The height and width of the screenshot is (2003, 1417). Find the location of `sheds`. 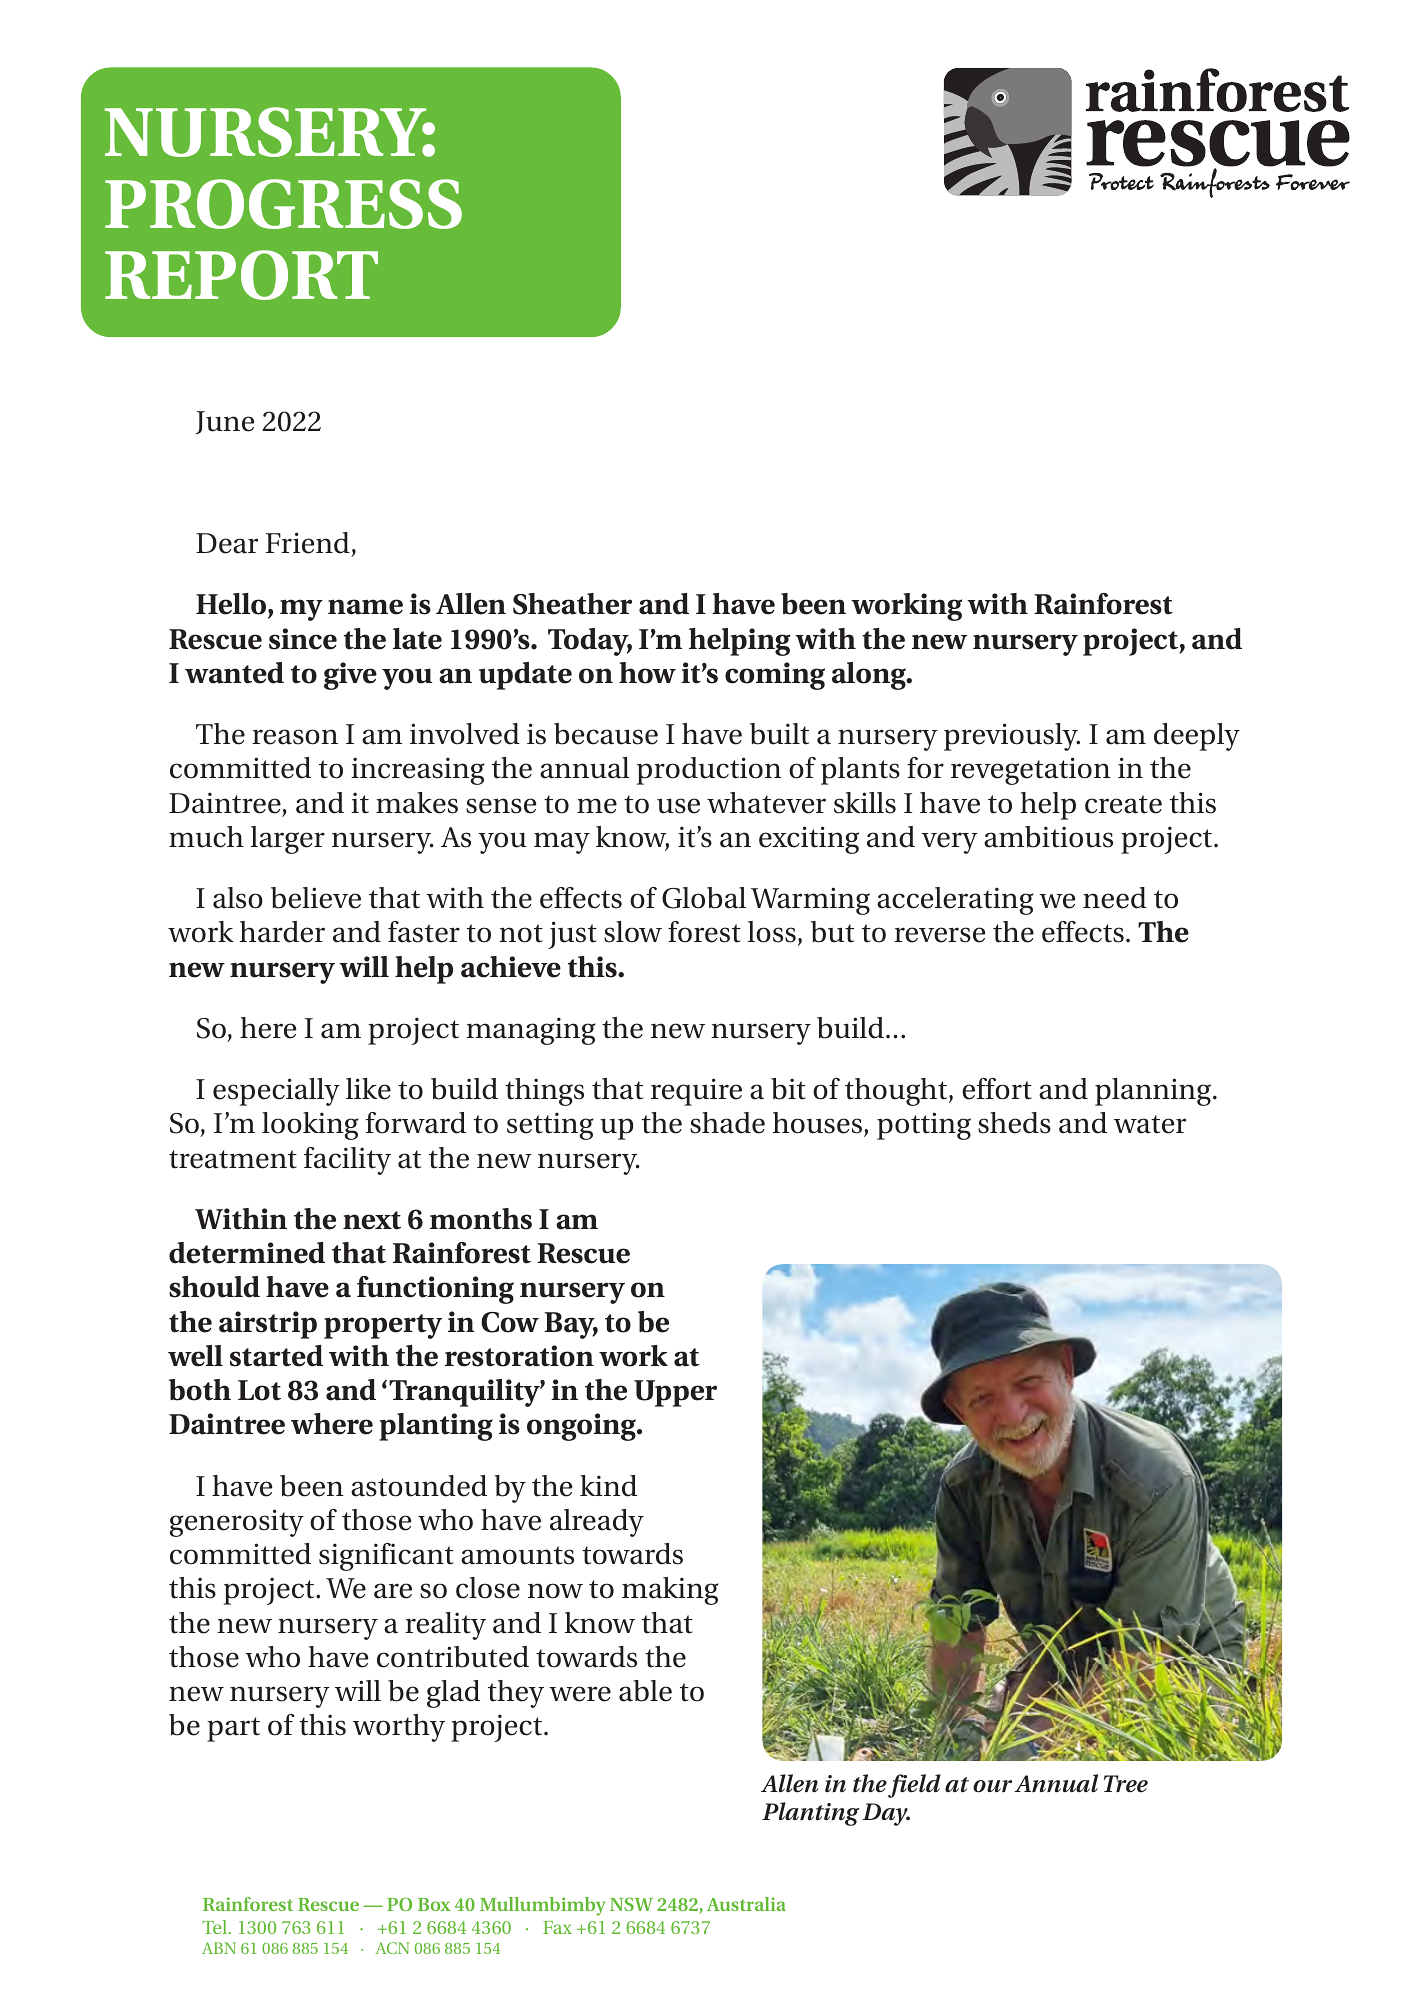

sheds is located at coordinates (1014, 1123).
